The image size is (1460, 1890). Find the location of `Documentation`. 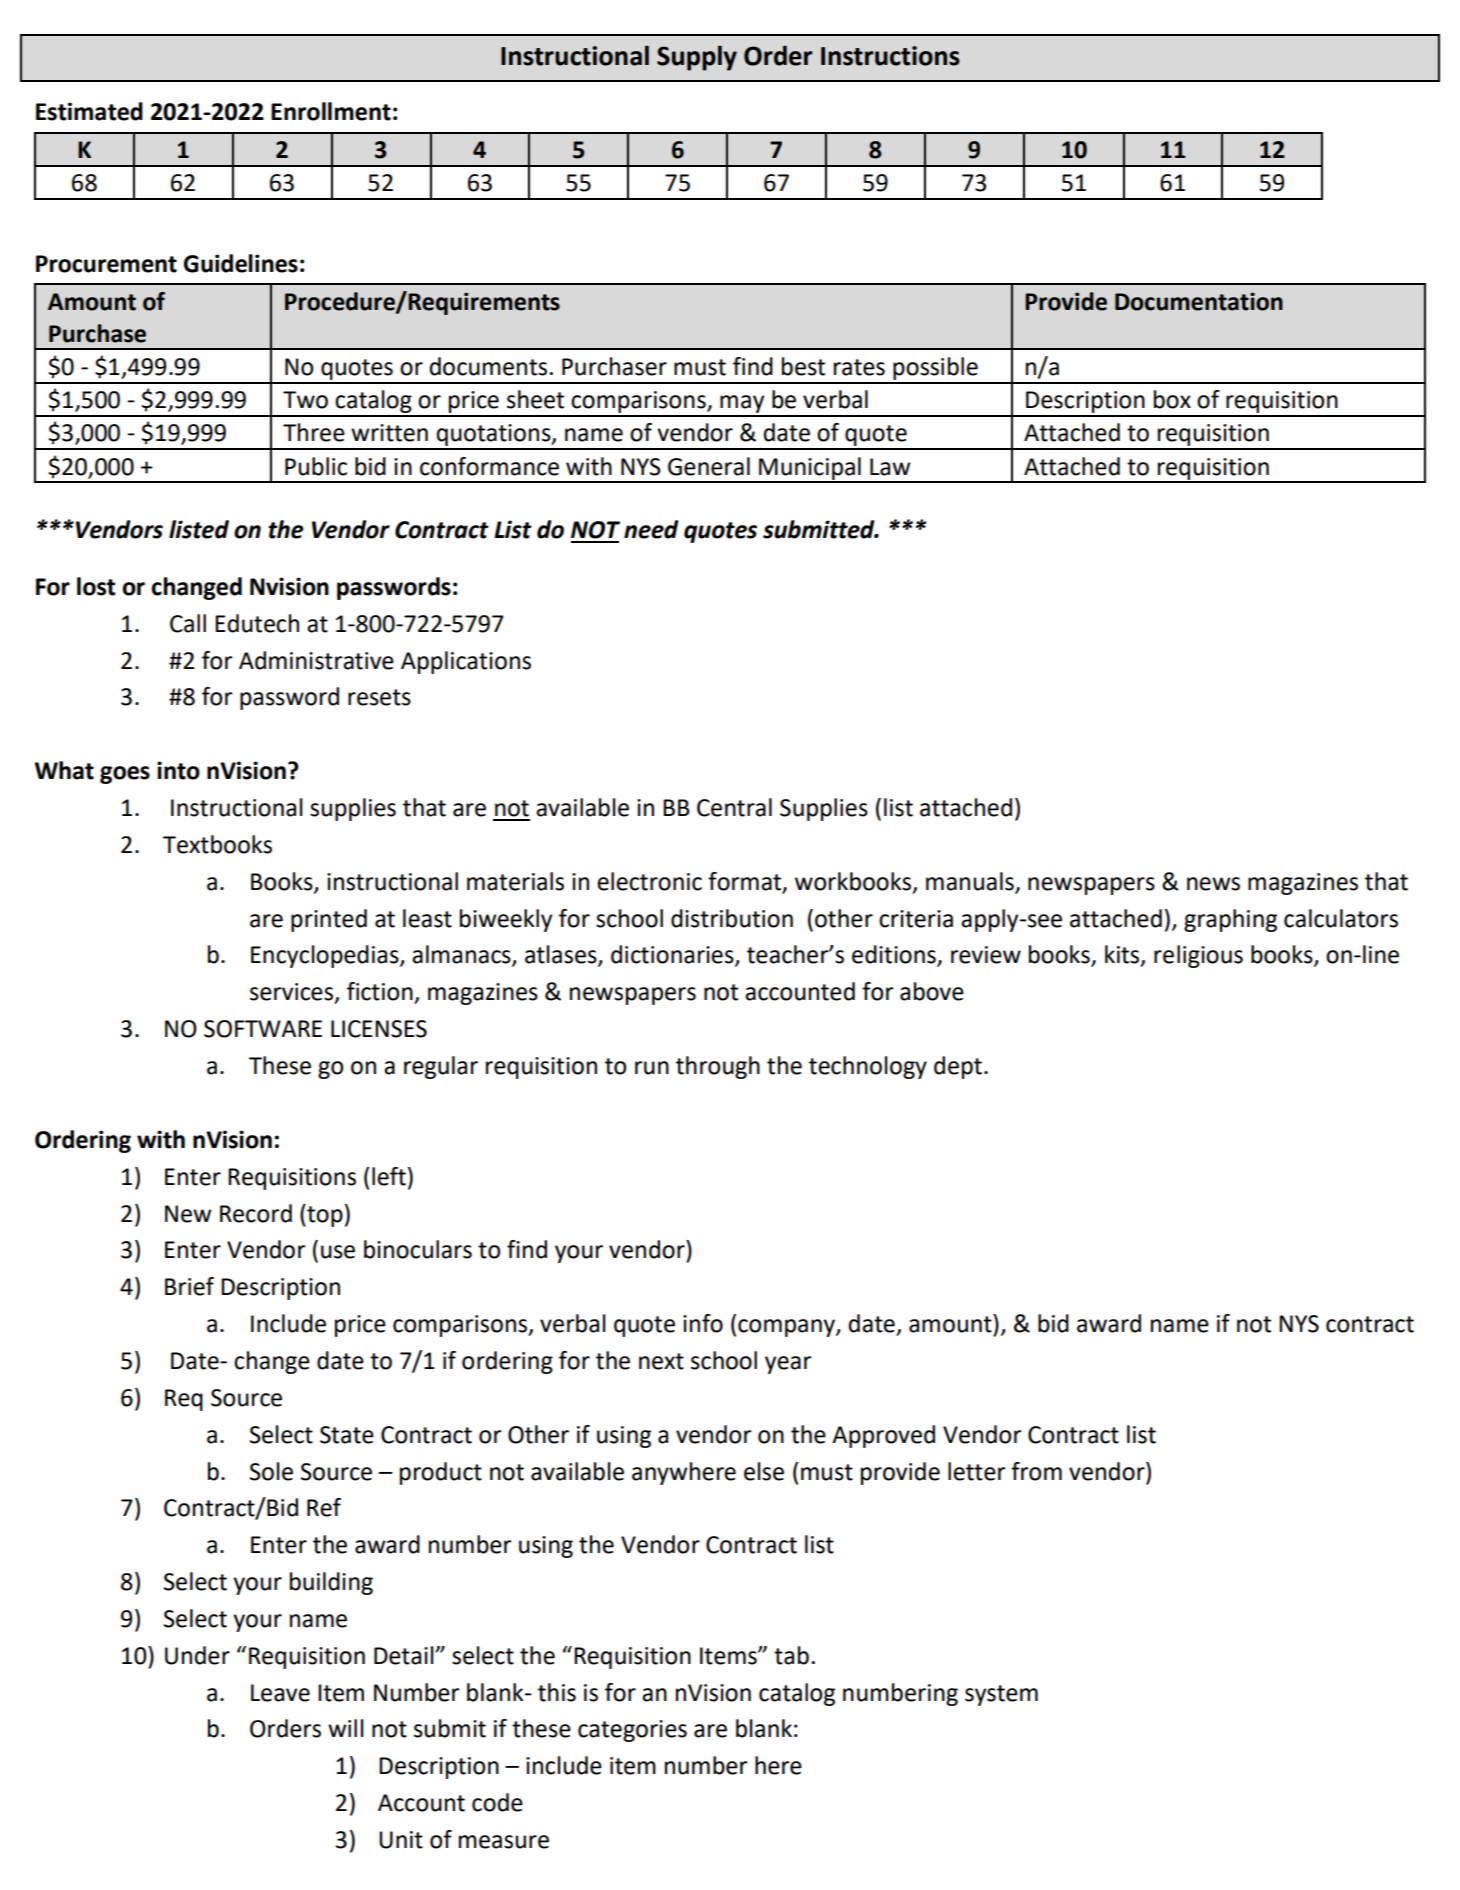

Documentation is located at coordinates (1199, 301).
